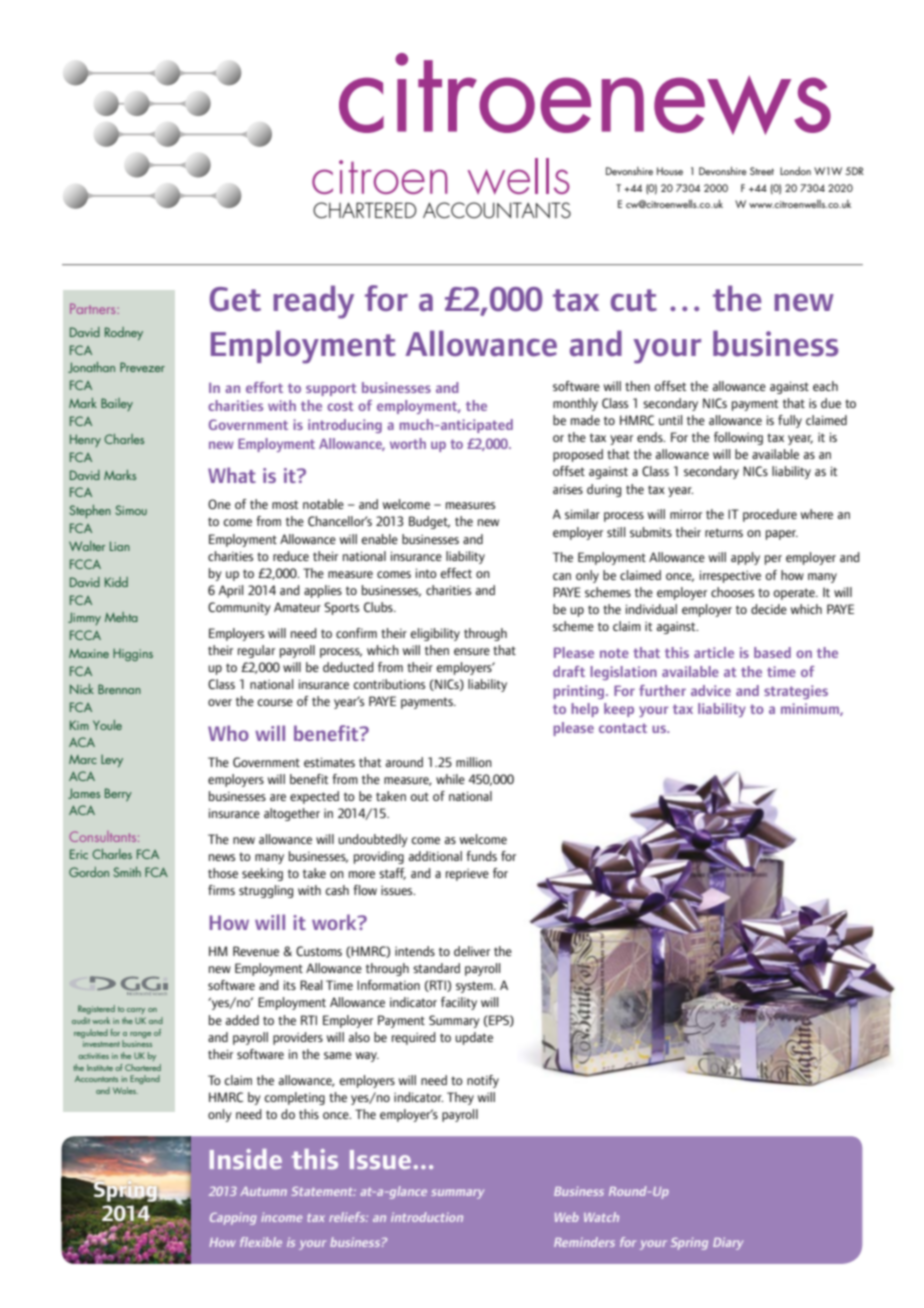 This screenshot has height=1308, width=924. I want to click on update, so click(474, 1038).
